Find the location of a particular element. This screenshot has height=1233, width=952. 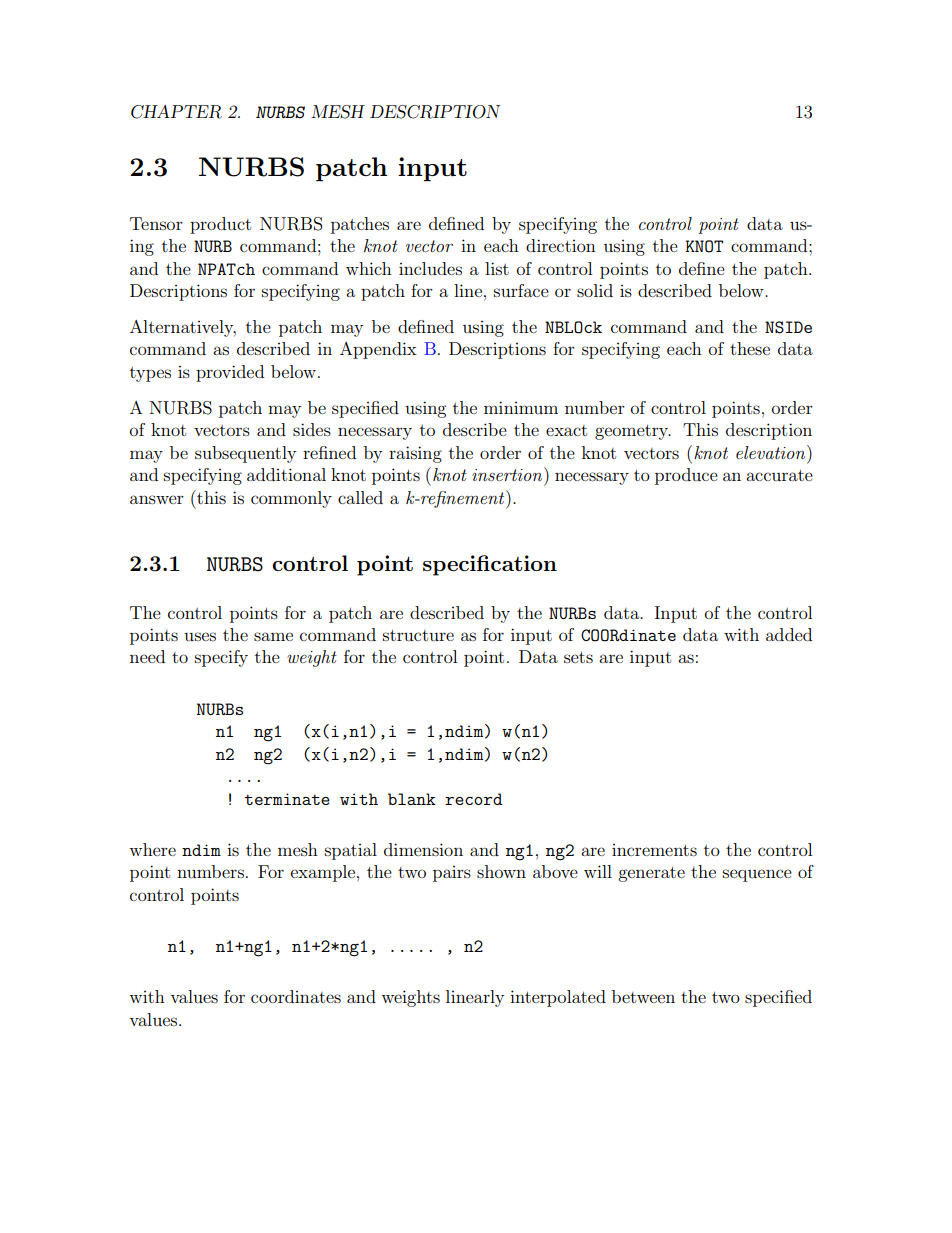

structure is located at coordinates (418, 635).
